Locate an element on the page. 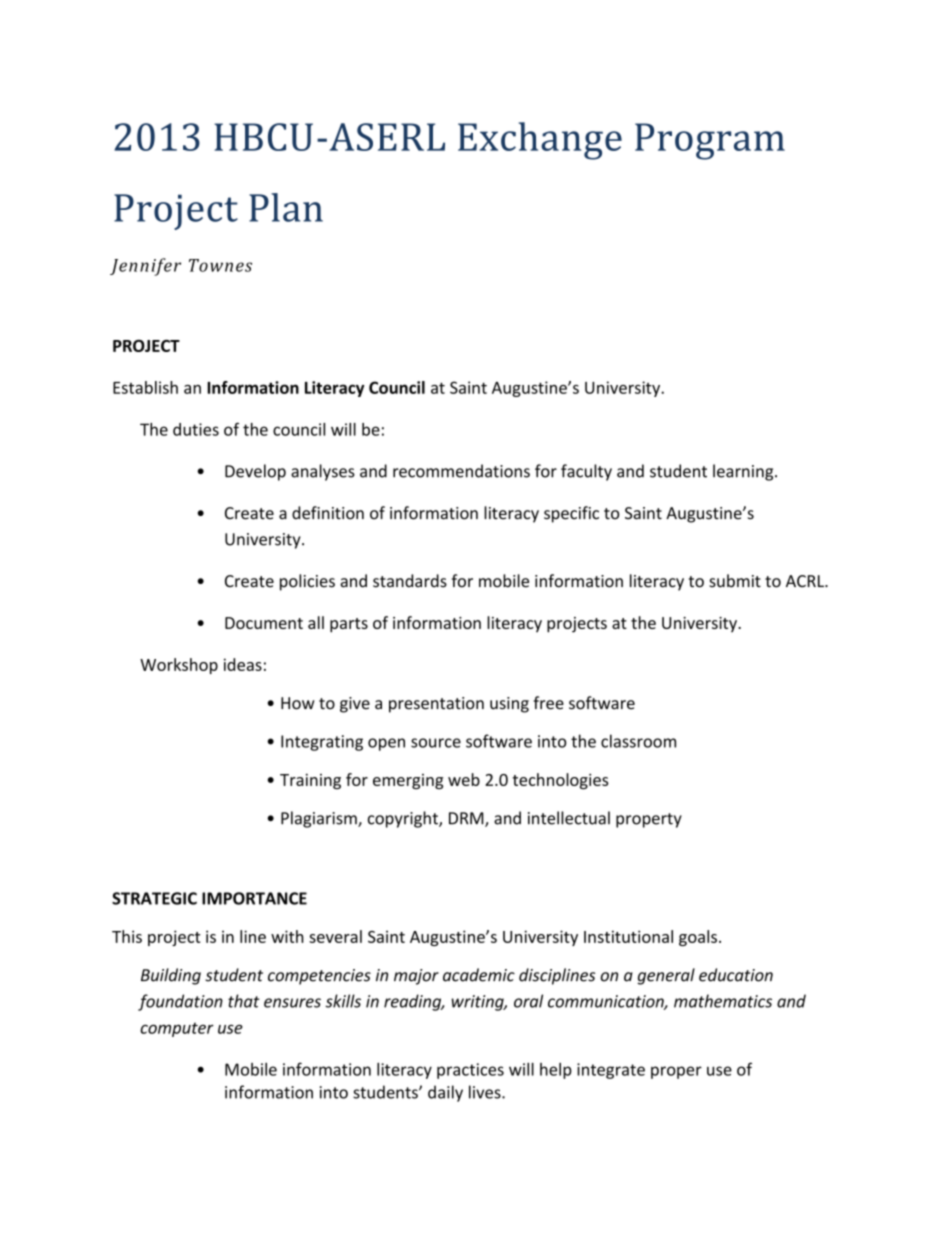 This image has width=952, height=1233. Exchange is located at coordinates (540, 141).
